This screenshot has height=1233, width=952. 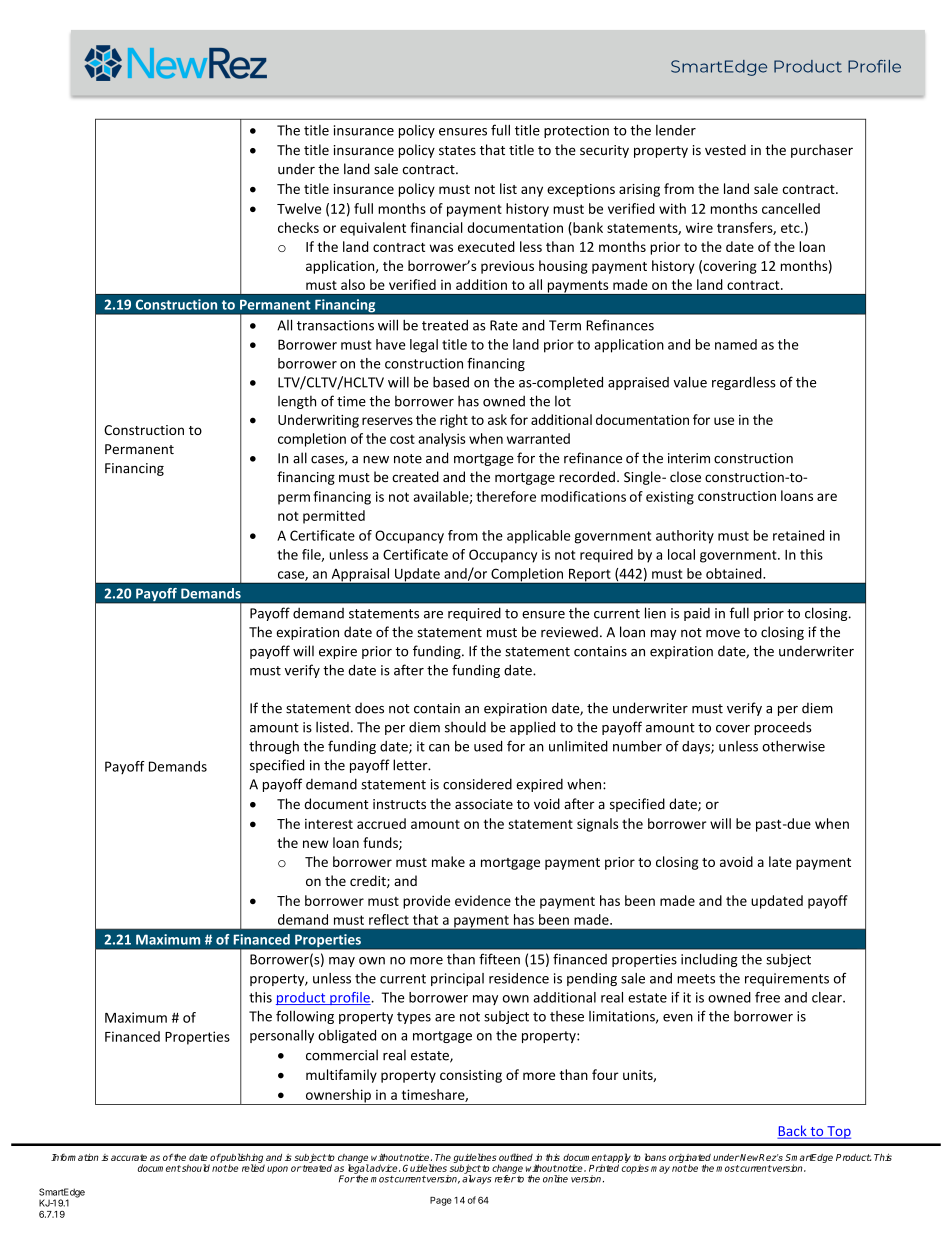 What do you see at coordinates (690, 1159) in the screenshot?
I see `originated` at bounding box center [690, 1159].
